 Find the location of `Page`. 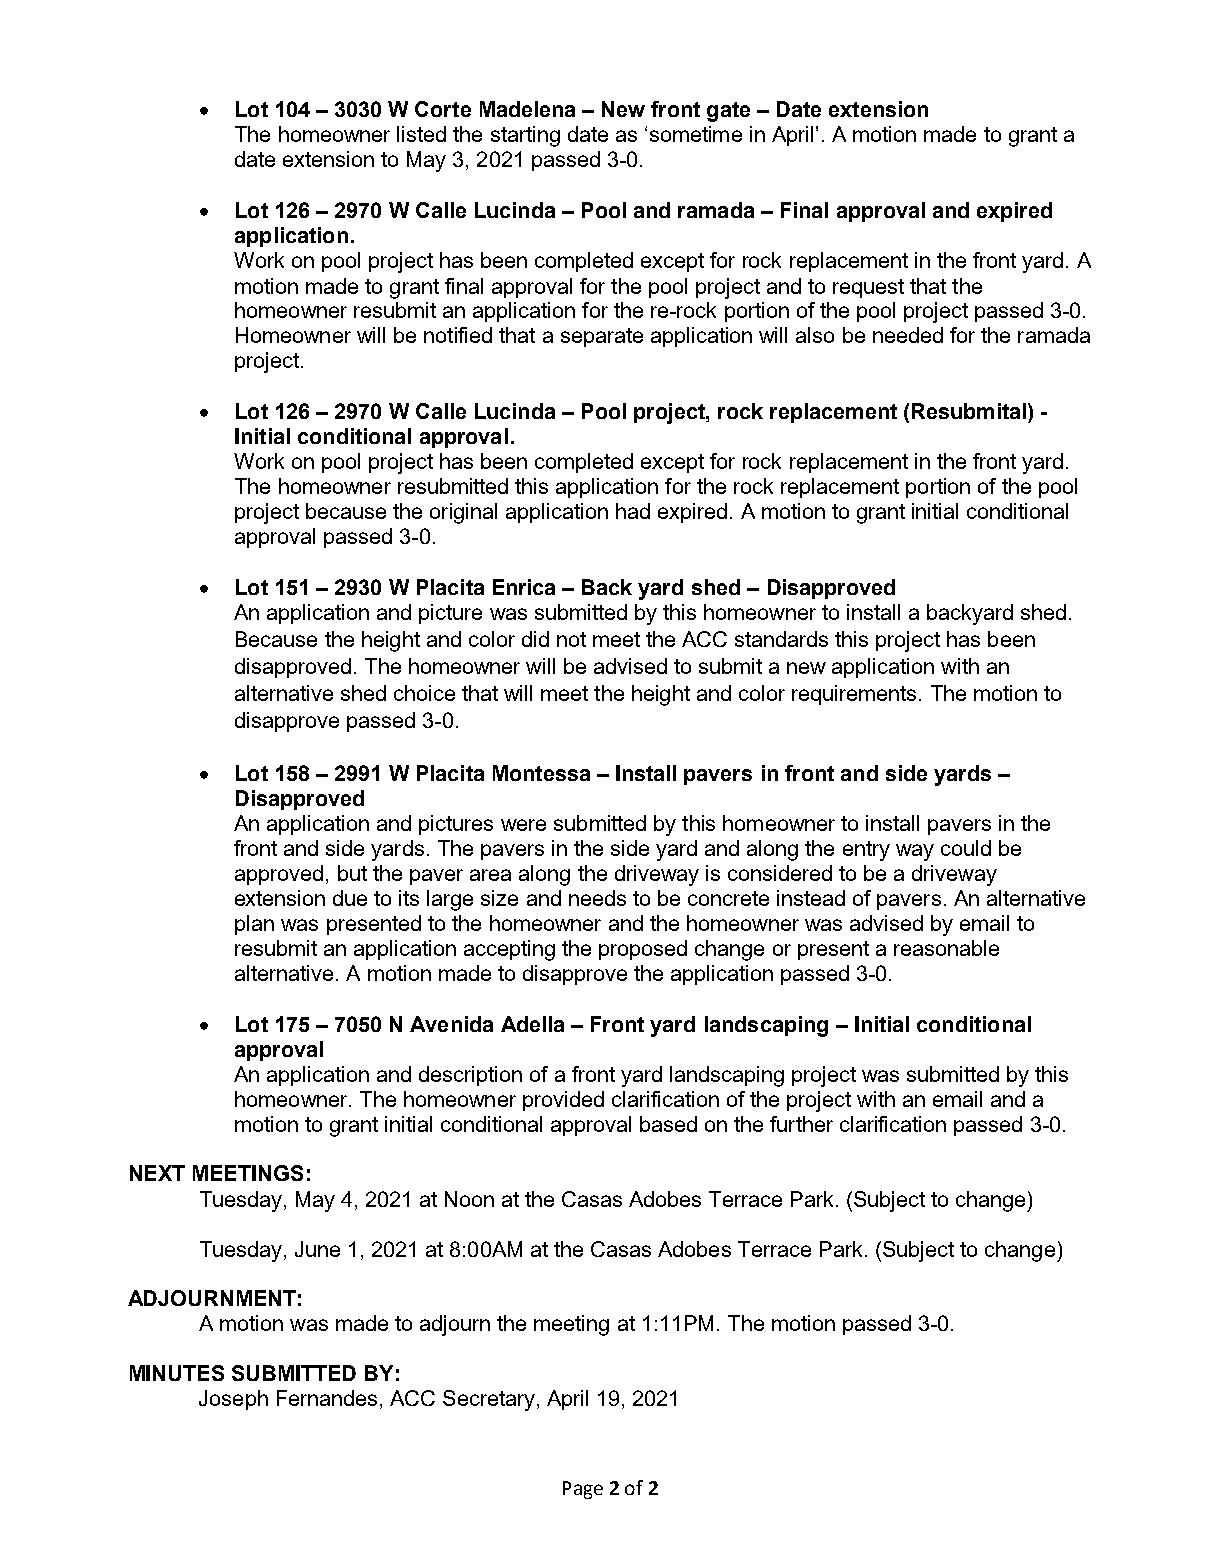

Page is located at coordinates (583, 1490).
